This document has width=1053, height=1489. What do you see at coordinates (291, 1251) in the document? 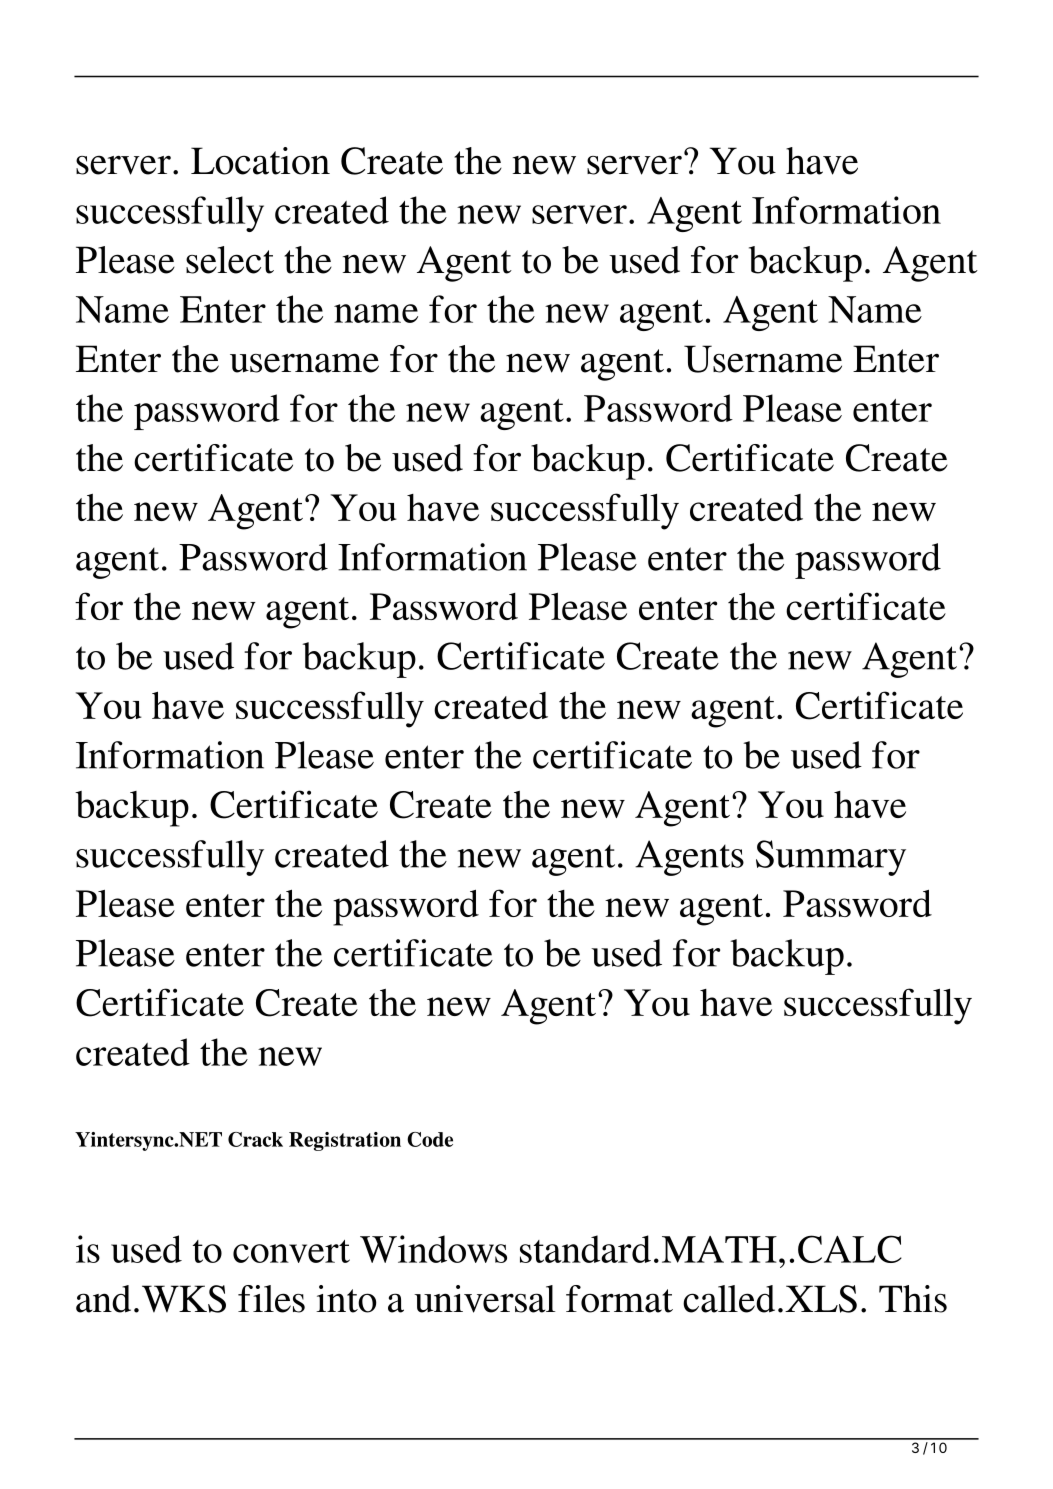
I see `convert` at bounding box center [291, 1251].
